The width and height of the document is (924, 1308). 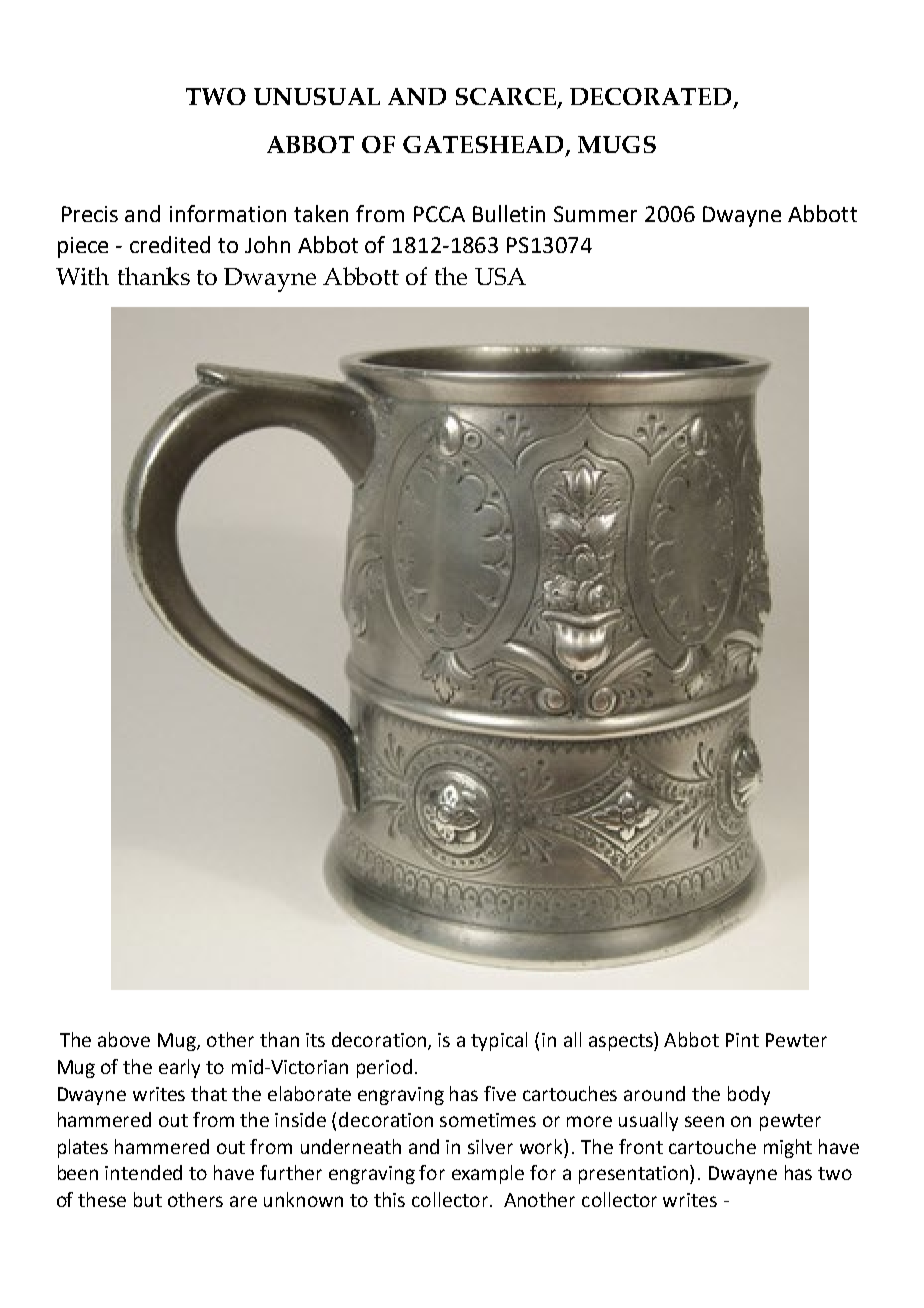 I want to click on GATESHEAD, so click(x=484, y=146).
